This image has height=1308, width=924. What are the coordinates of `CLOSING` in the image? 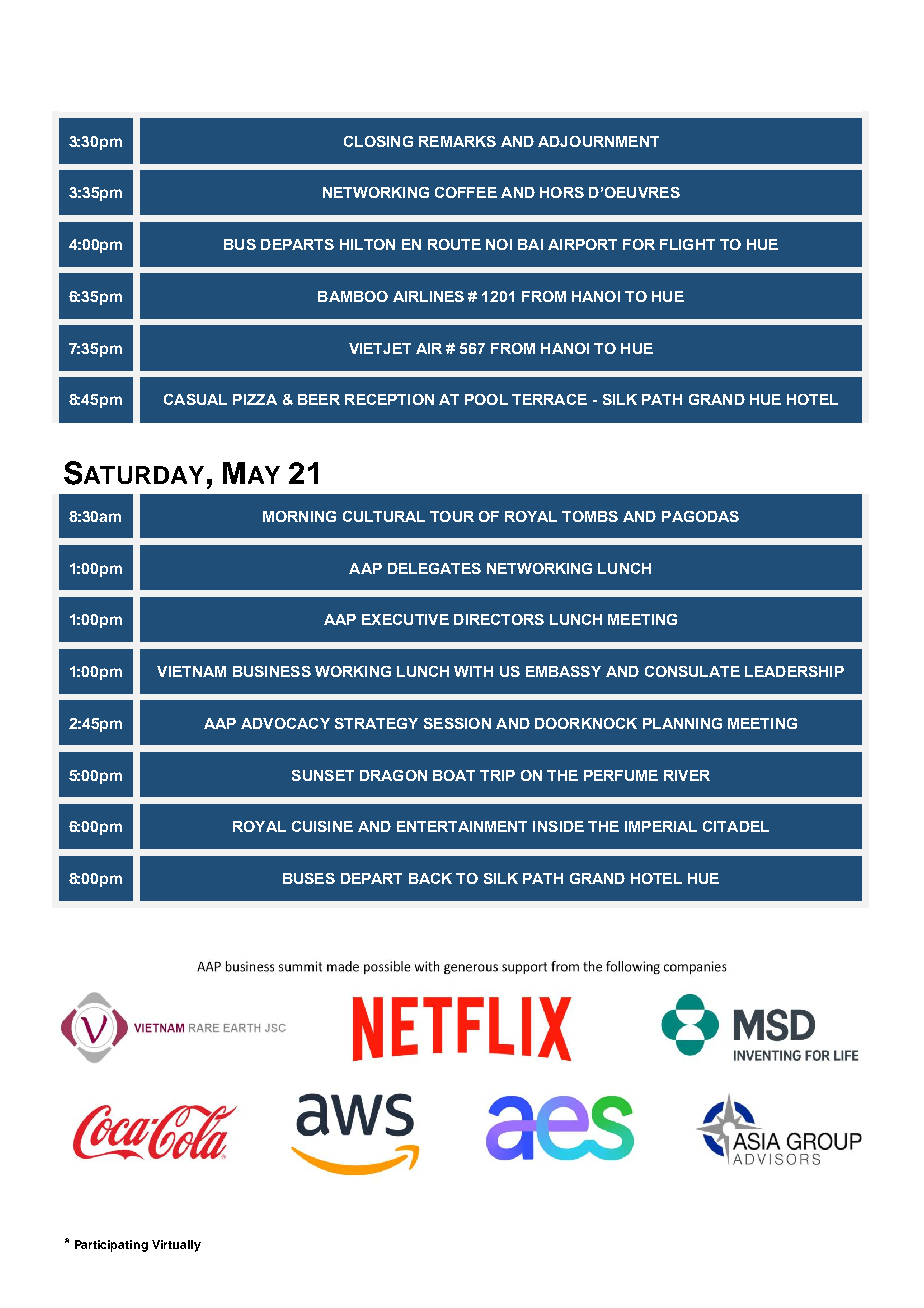 It's located at (378, 141).
